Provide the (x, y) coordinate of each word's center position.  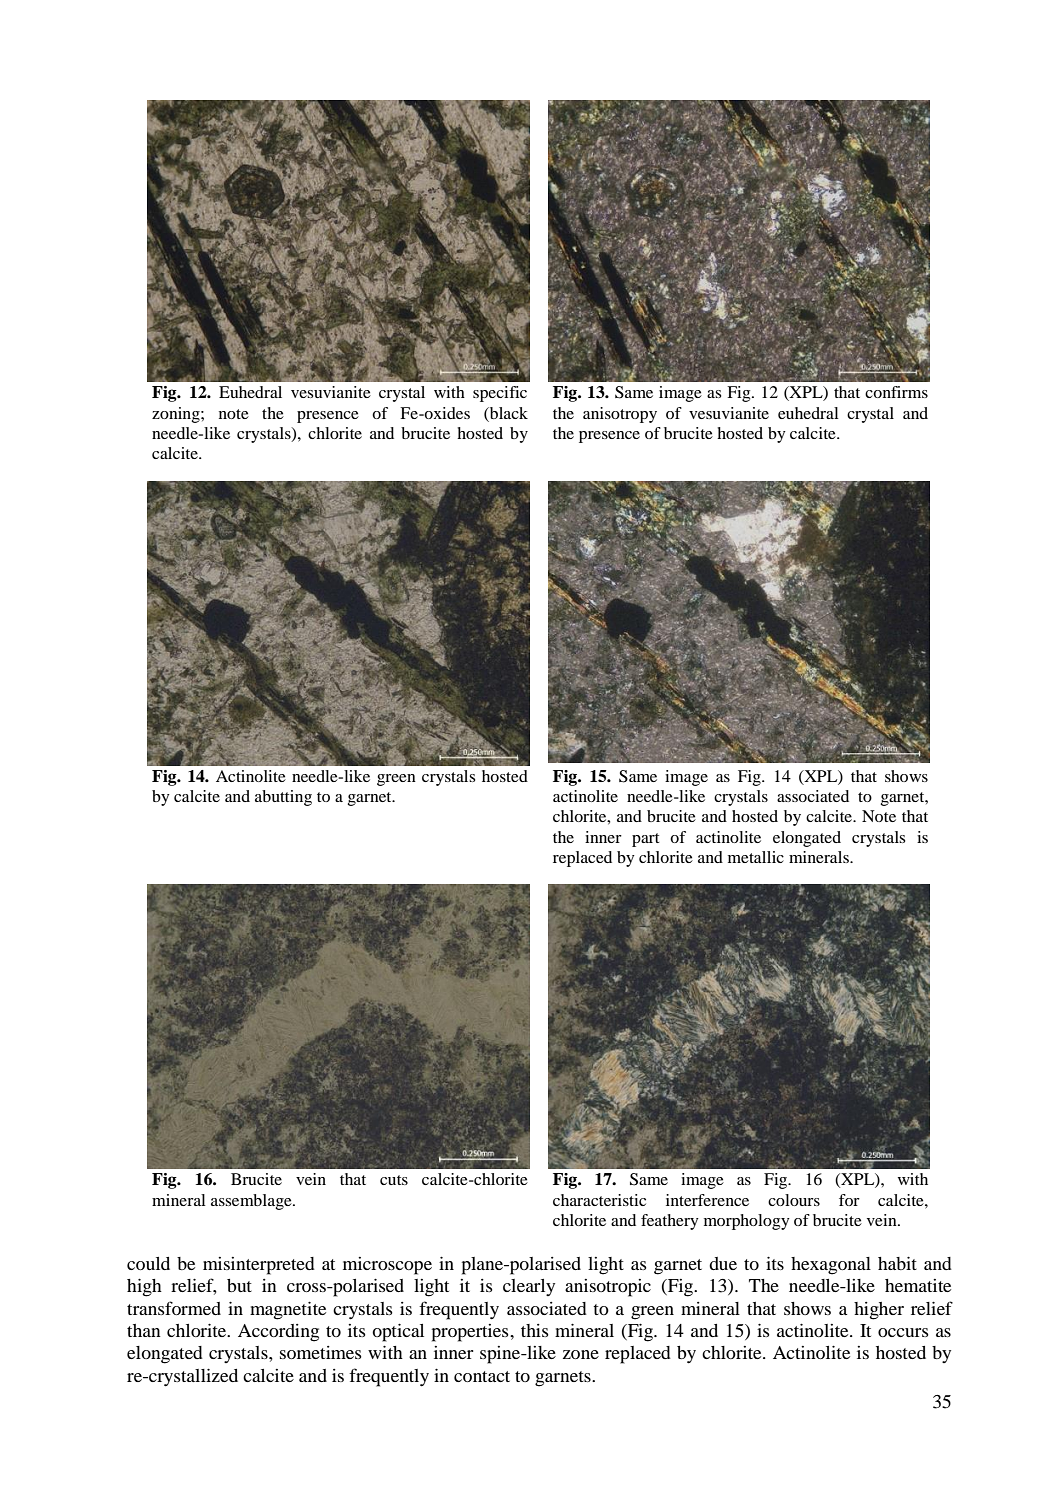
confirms (896, 392)
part (645, 840)
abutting (283, 798)
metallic (756, 857)
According (278, 1333)
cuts (394, 1180)
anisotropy (620, 415)
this (535, 1330)
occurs (903, 1332)
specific (500, 394)
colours (794, 1200)
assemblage (252, 1202)
